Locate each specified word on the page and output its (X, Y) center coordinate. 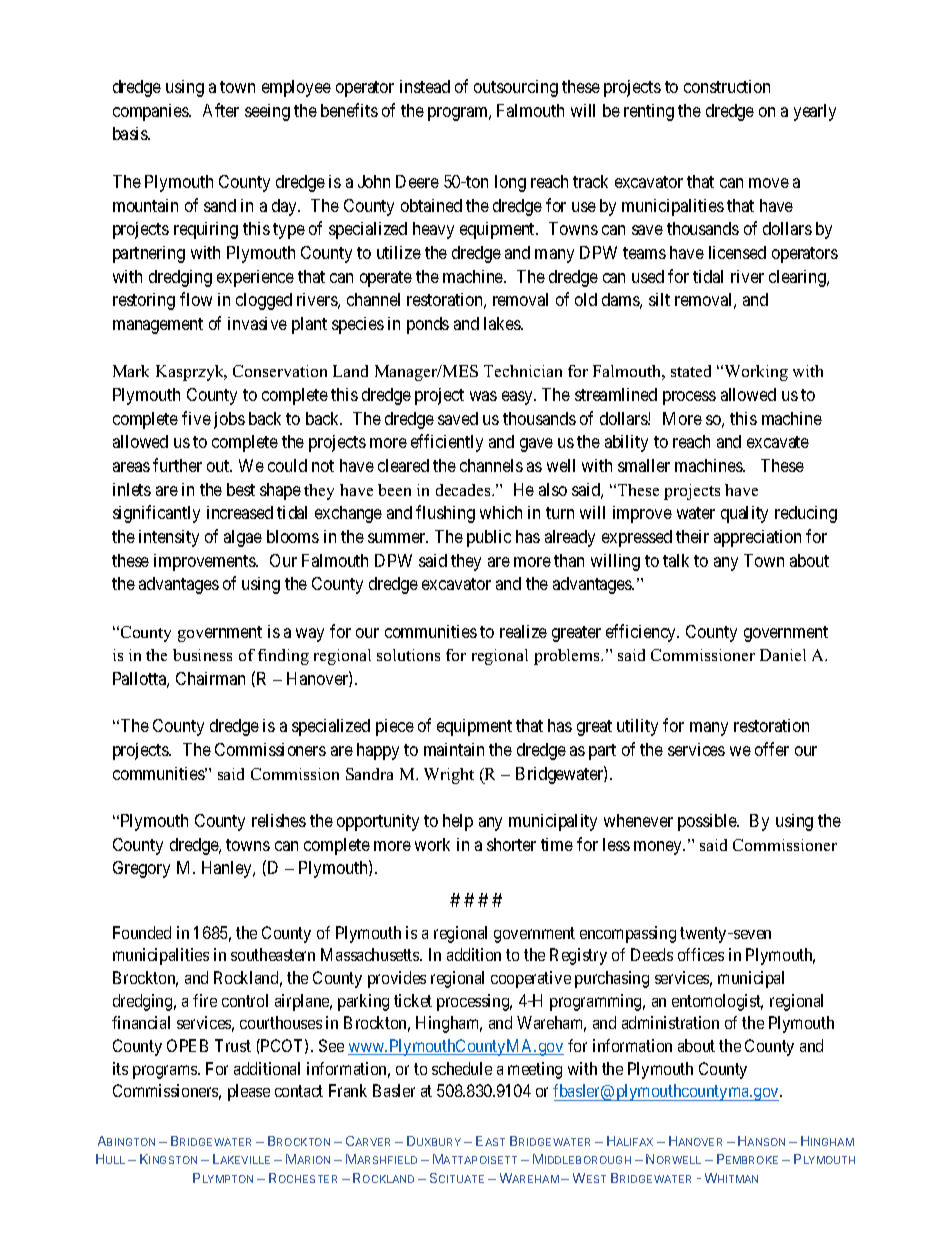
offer (772, 749)
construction (727, 86)
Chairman (210, 678)
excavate (778, 442)
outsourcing (516, 88)
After (221, 110)
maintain (454, 749)
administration (670, 1022)
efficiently (447, 443)
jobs (229, 420)
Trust (233, 1045)
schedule (462, 1068)
